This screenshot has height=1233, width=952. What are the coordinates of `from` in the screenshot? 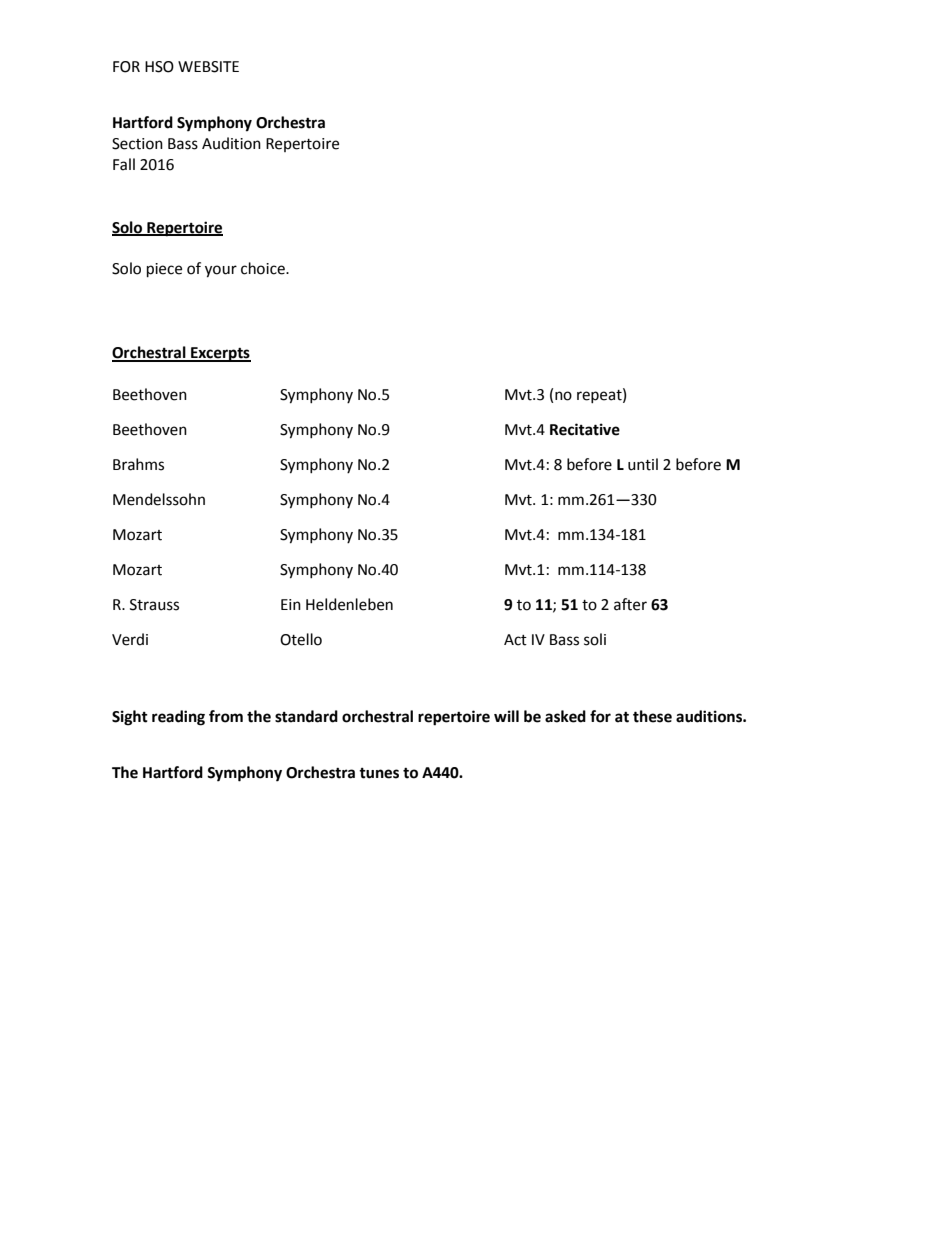 It's located at (226, 716).
